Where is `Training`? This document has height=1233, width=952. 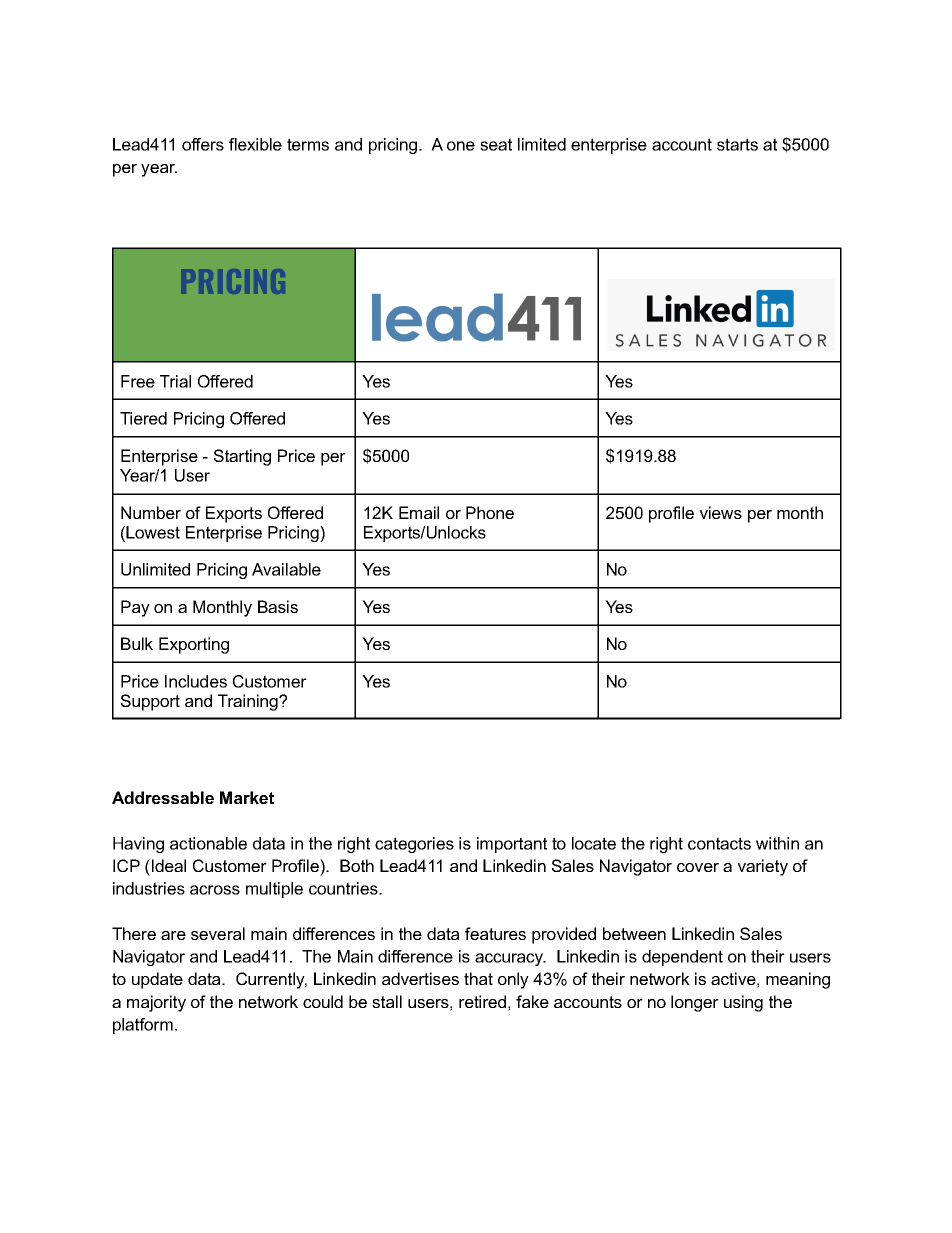 Training is located at coordinates (249, 702).
